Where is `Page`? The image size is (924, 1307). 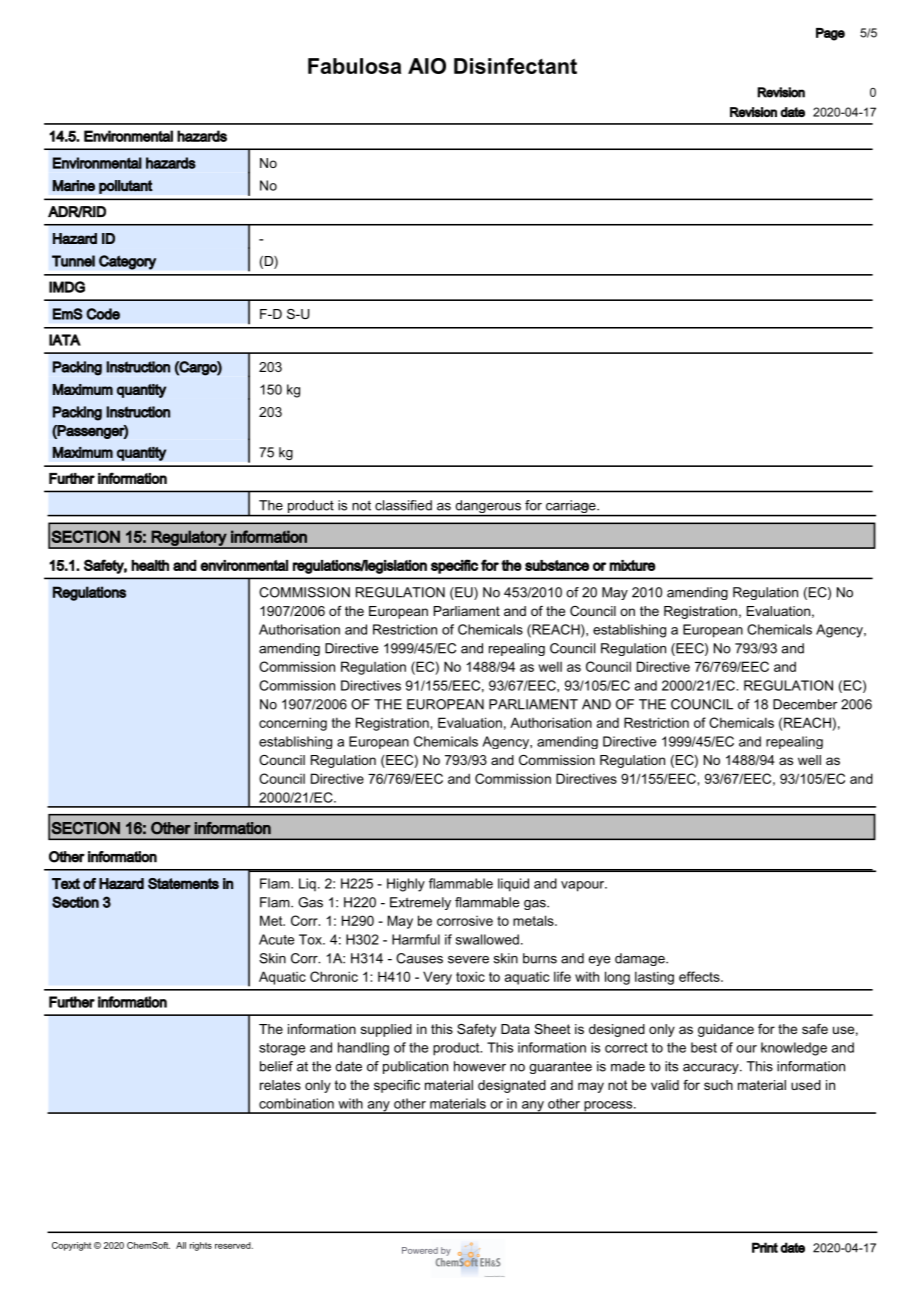
Page is located at coordinates (830, 34).
